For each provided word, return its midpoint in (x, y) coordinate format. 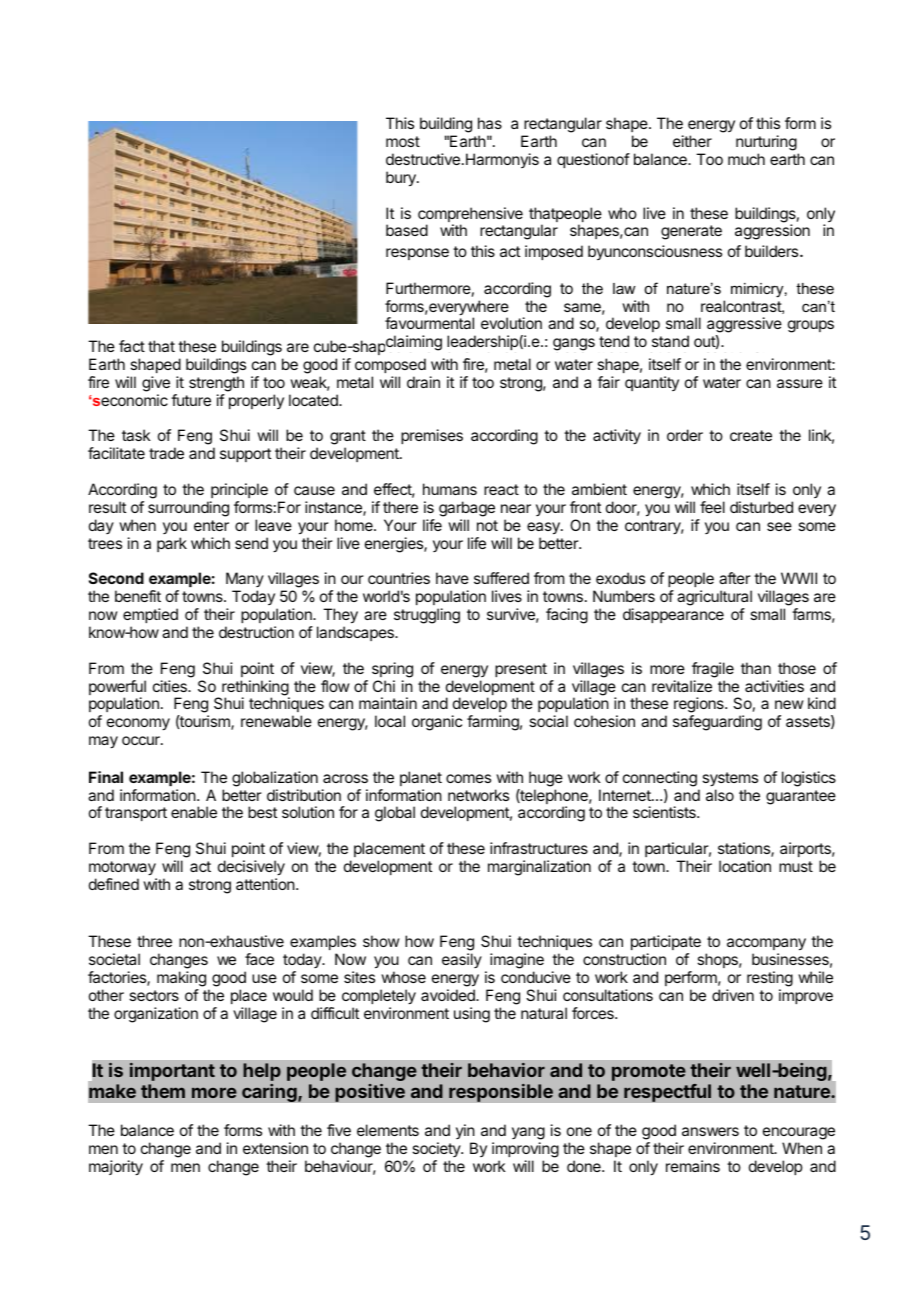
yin (465, 1133)
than (756, 668)
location (745, 866)
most (403, 141)
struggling (427, 616)
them (163, 1091)
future (191, 400)
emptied (150, 615)
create (751, 435)
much (746, 159)
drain (423, 382)
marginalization (539, 868)
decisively (251, 868)
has (490, 123)
